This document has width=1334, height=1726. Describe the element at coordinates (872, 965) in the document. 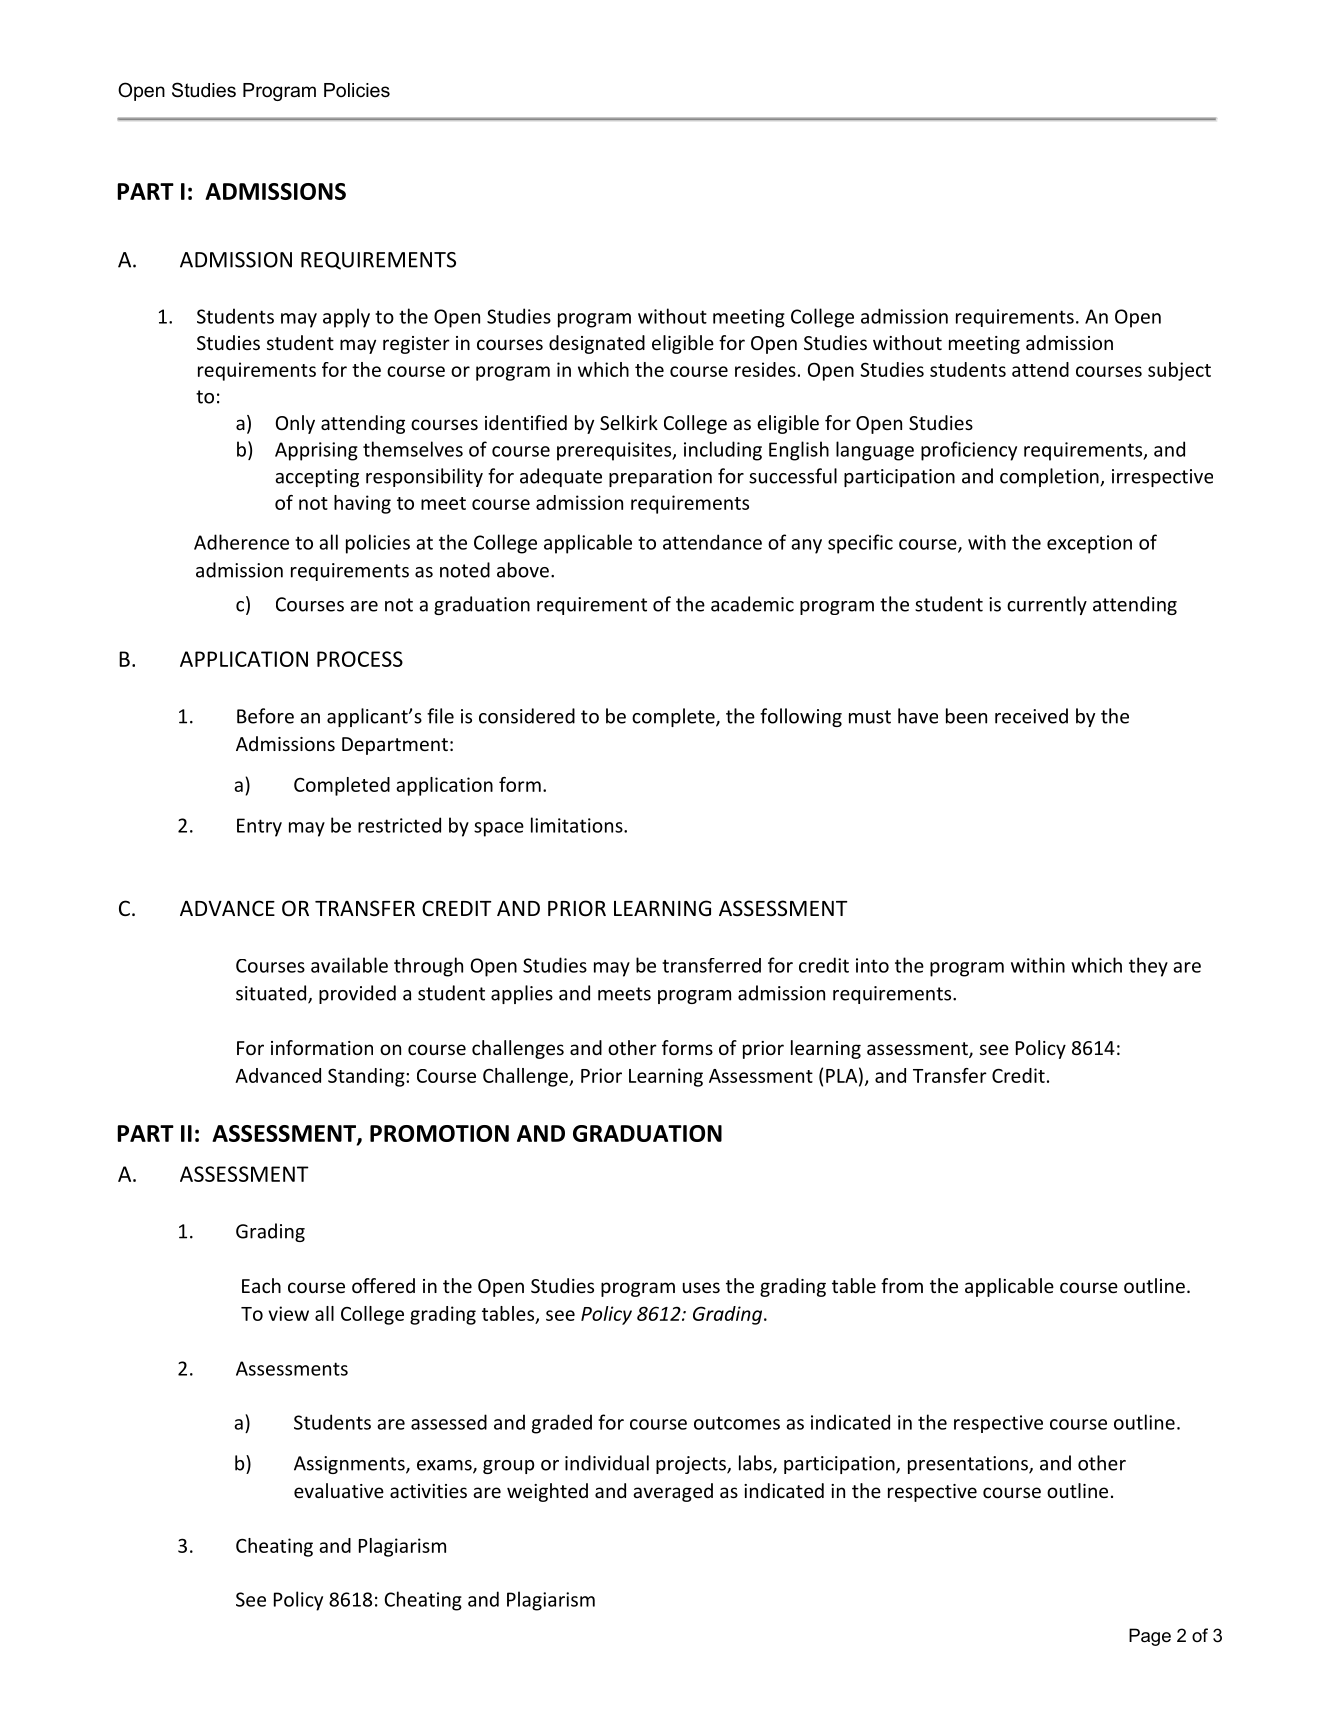

I see `into` at that location.
